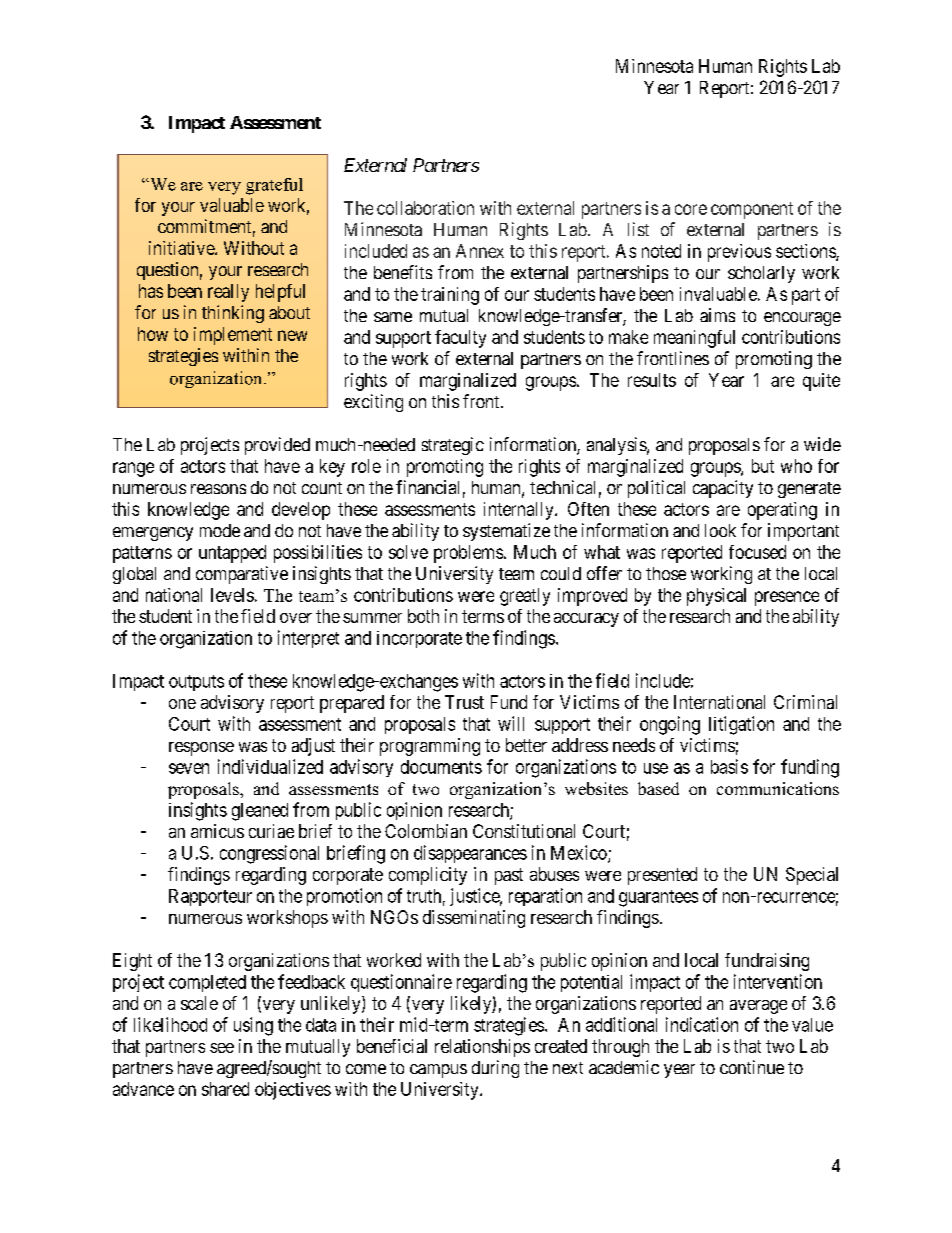  What do you see at coordinates (217, 831) in the screenshot?
I see `amicus` at bounding box center [217, 831].
